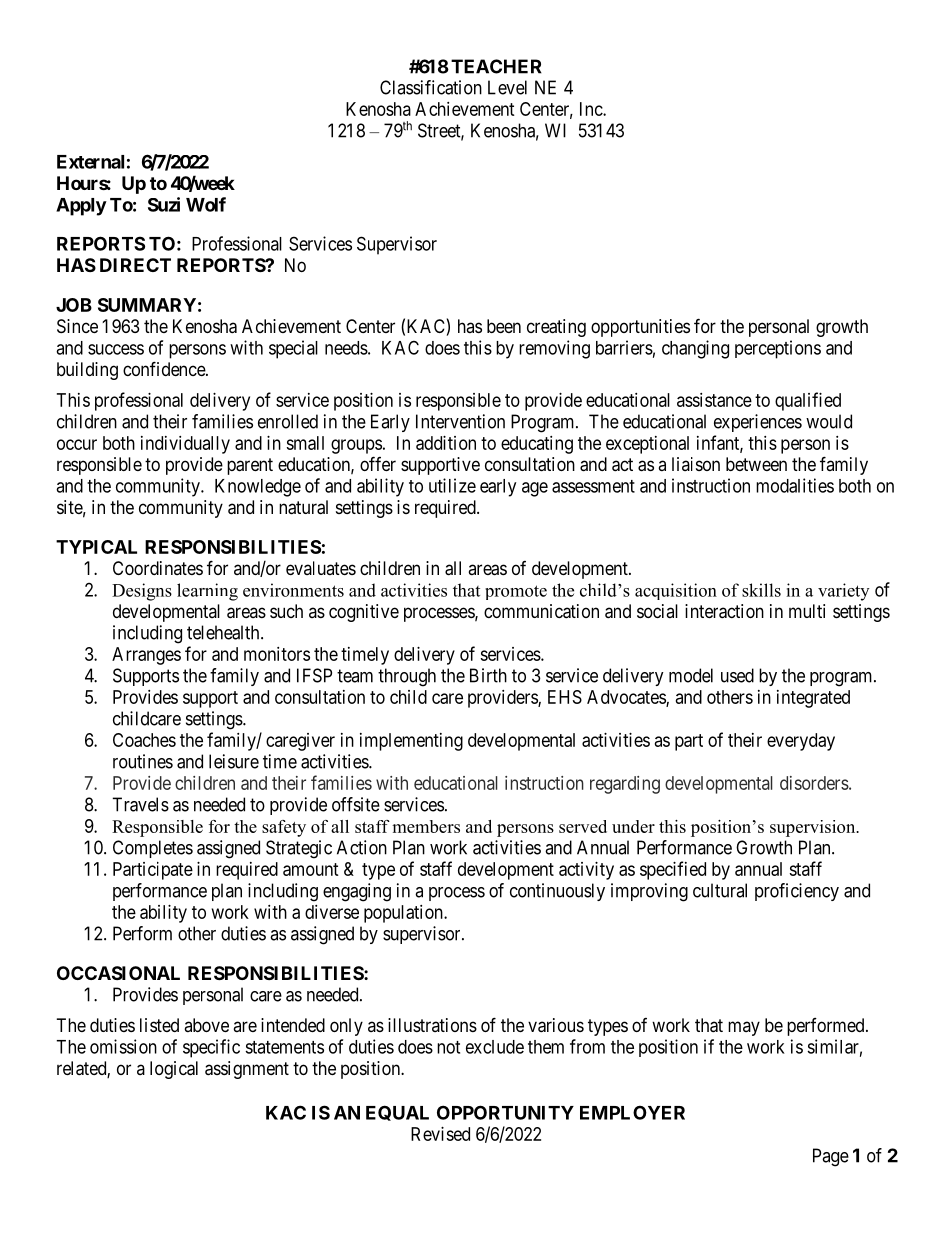 Image resolution: width=952 pixels, height=1233 pixels. I want to click on promote, so click(516, 592).
